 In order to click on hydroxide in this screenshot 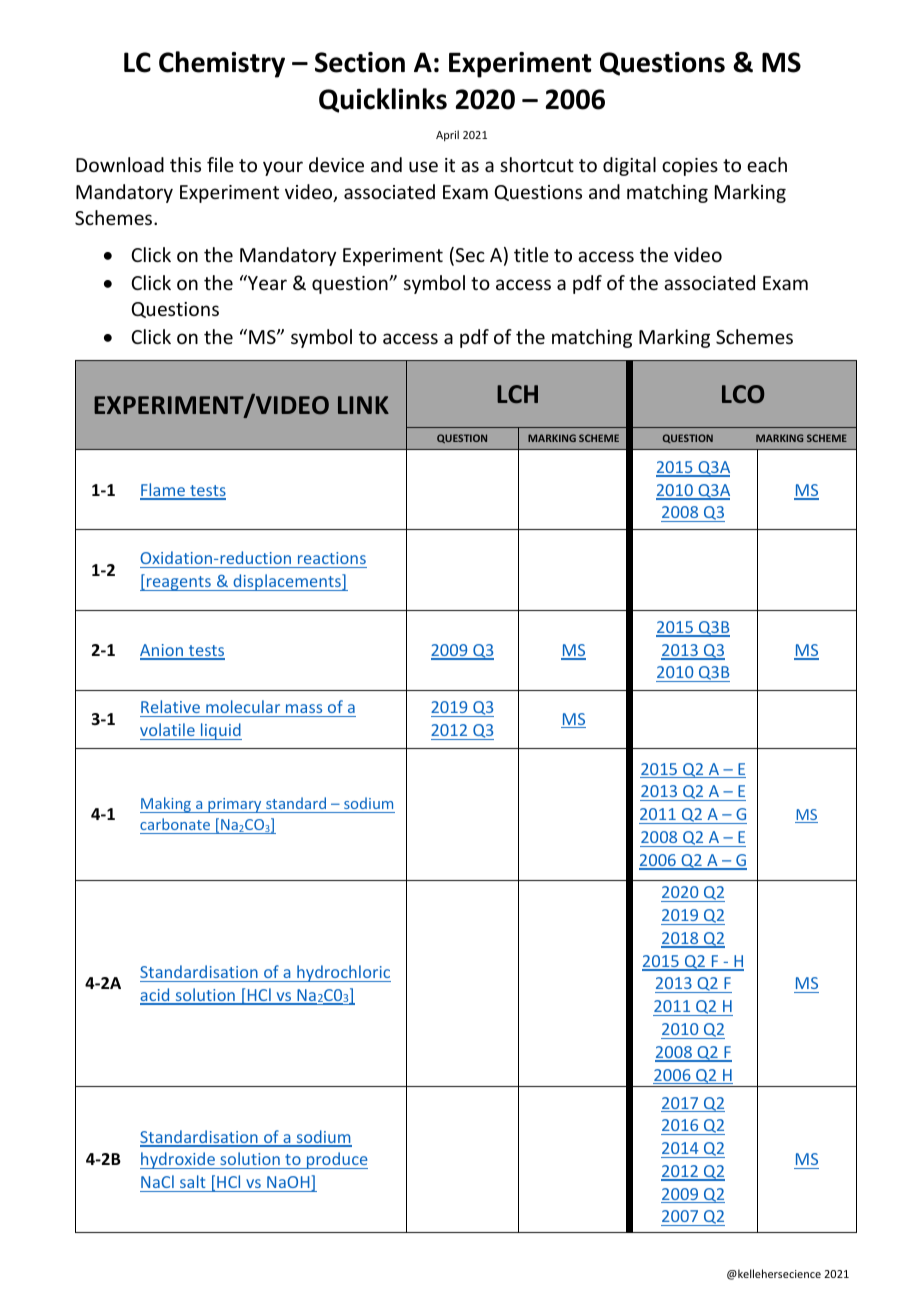, I will do `click(178, 1160)`.
